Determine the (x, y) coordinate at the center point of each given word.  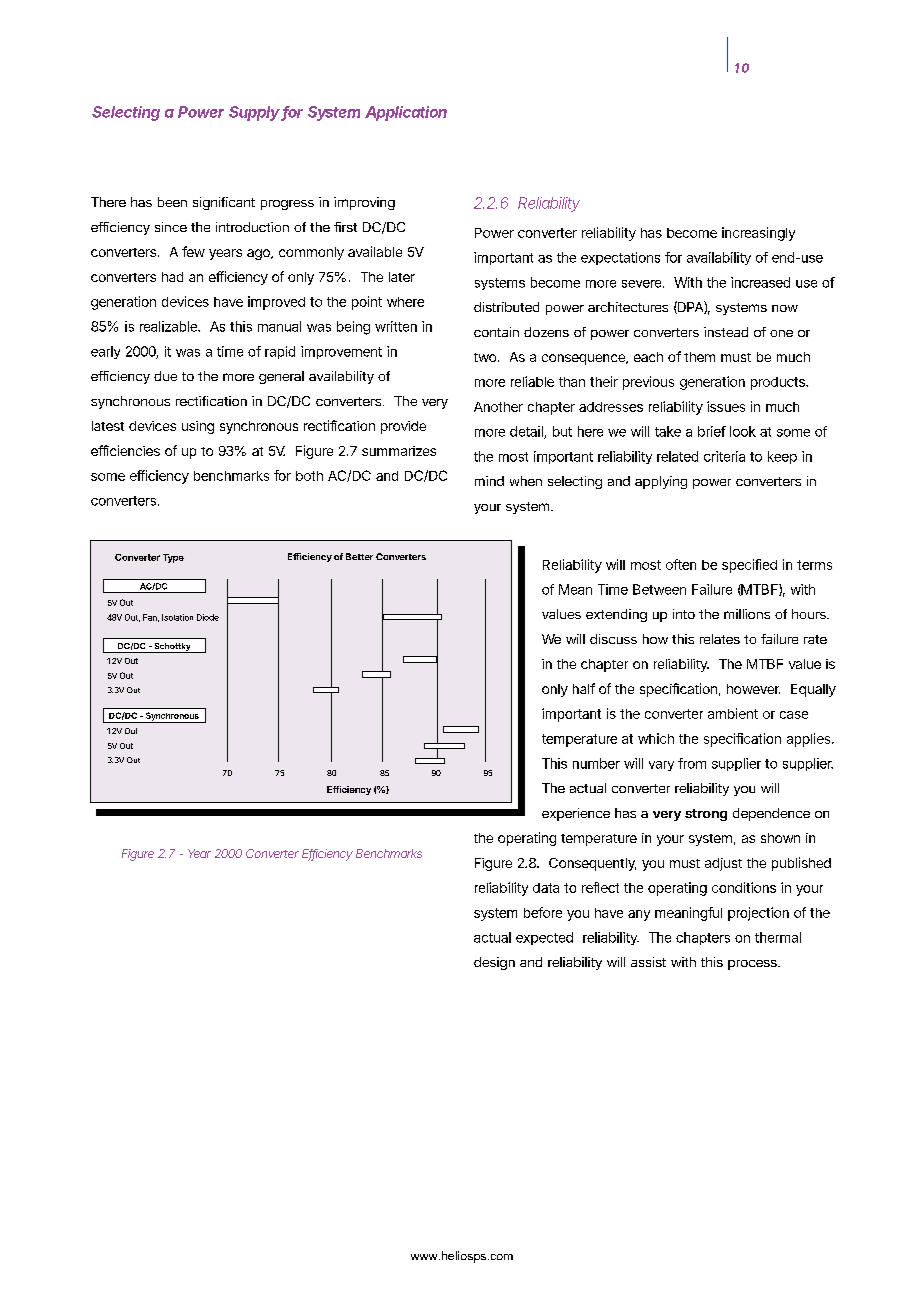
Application (406, 113)
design (494, 963)
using (198, 427)
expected (544, 938)
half (584, 688)
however (753, 689)
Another (498, 407)
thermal (778, 937)
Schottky (172, 648)
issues (726, 406)
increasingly (758, 234)
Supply (254, 113)
